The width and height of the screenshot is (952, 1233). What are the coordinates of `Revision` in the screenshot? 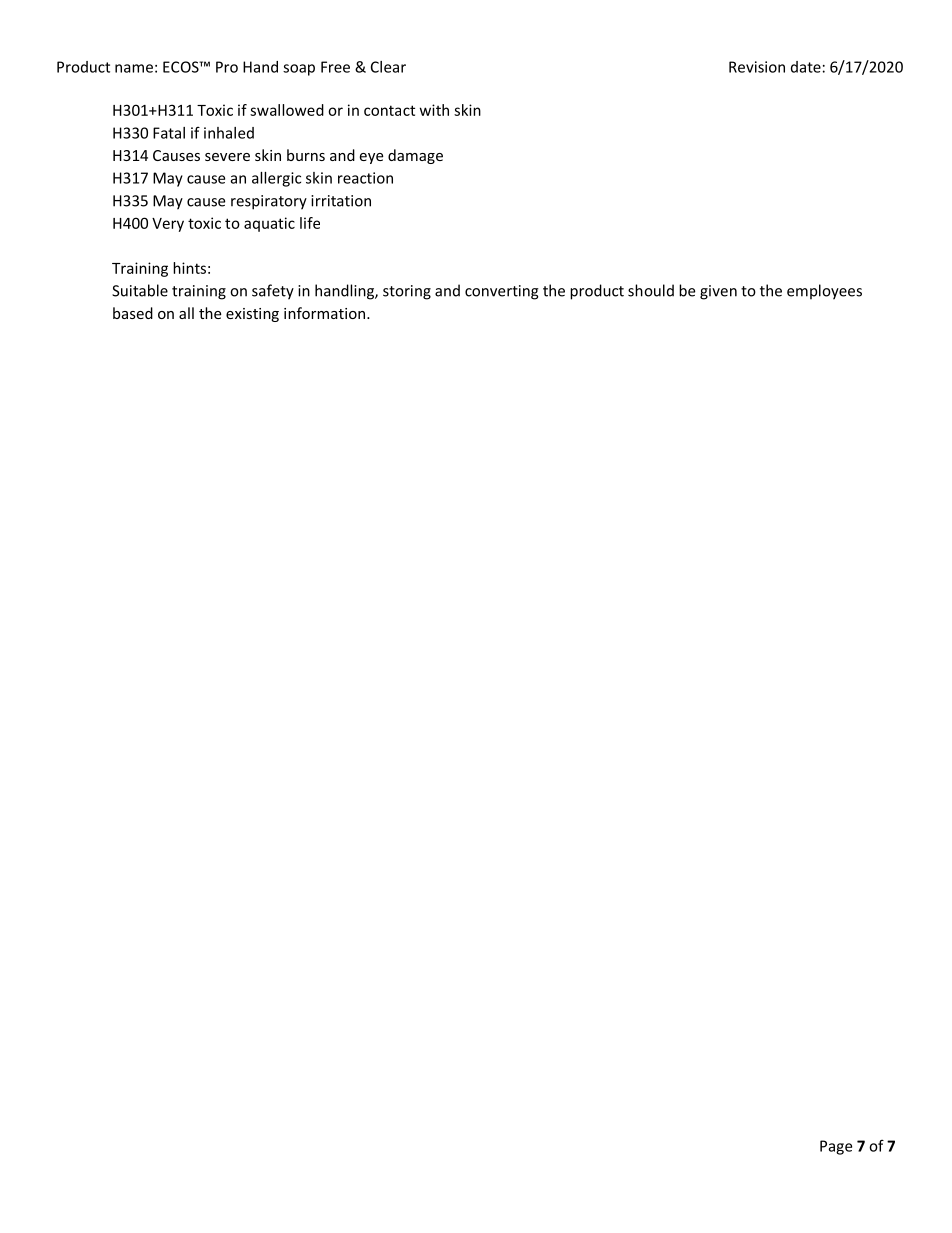 It's located at (757, 67).
